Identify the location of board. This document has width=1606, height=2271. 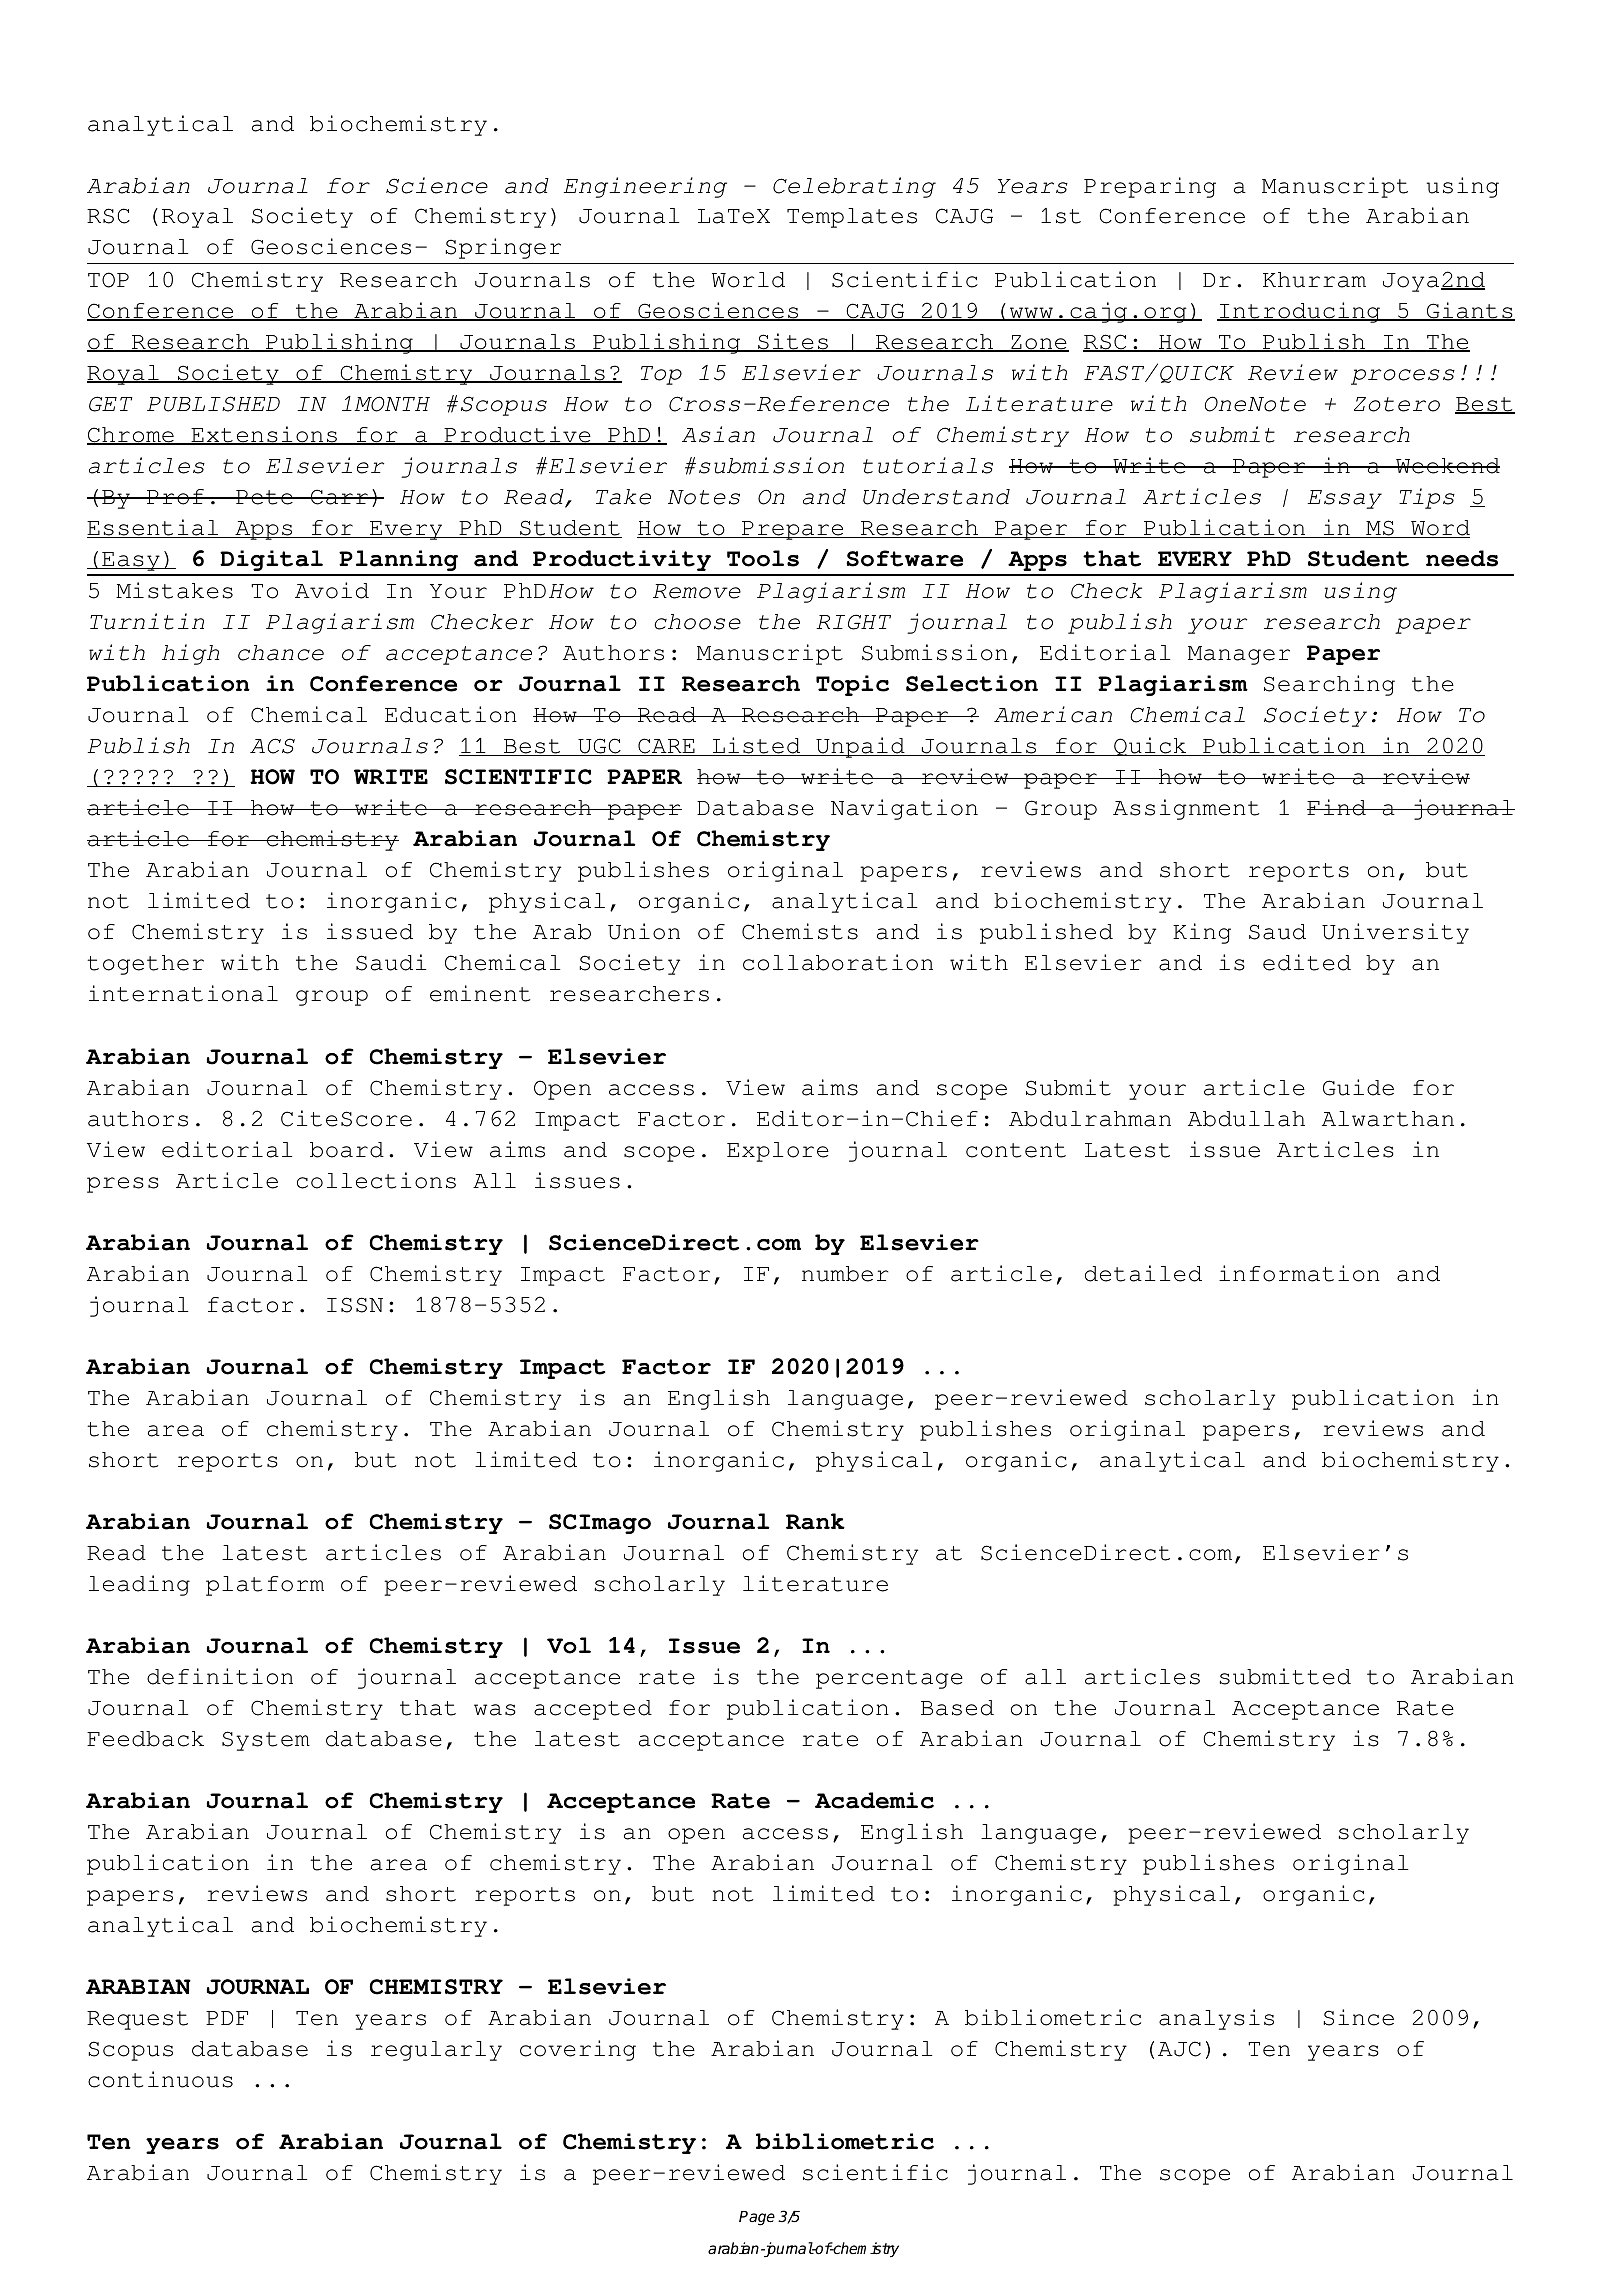
(347, 1150).
